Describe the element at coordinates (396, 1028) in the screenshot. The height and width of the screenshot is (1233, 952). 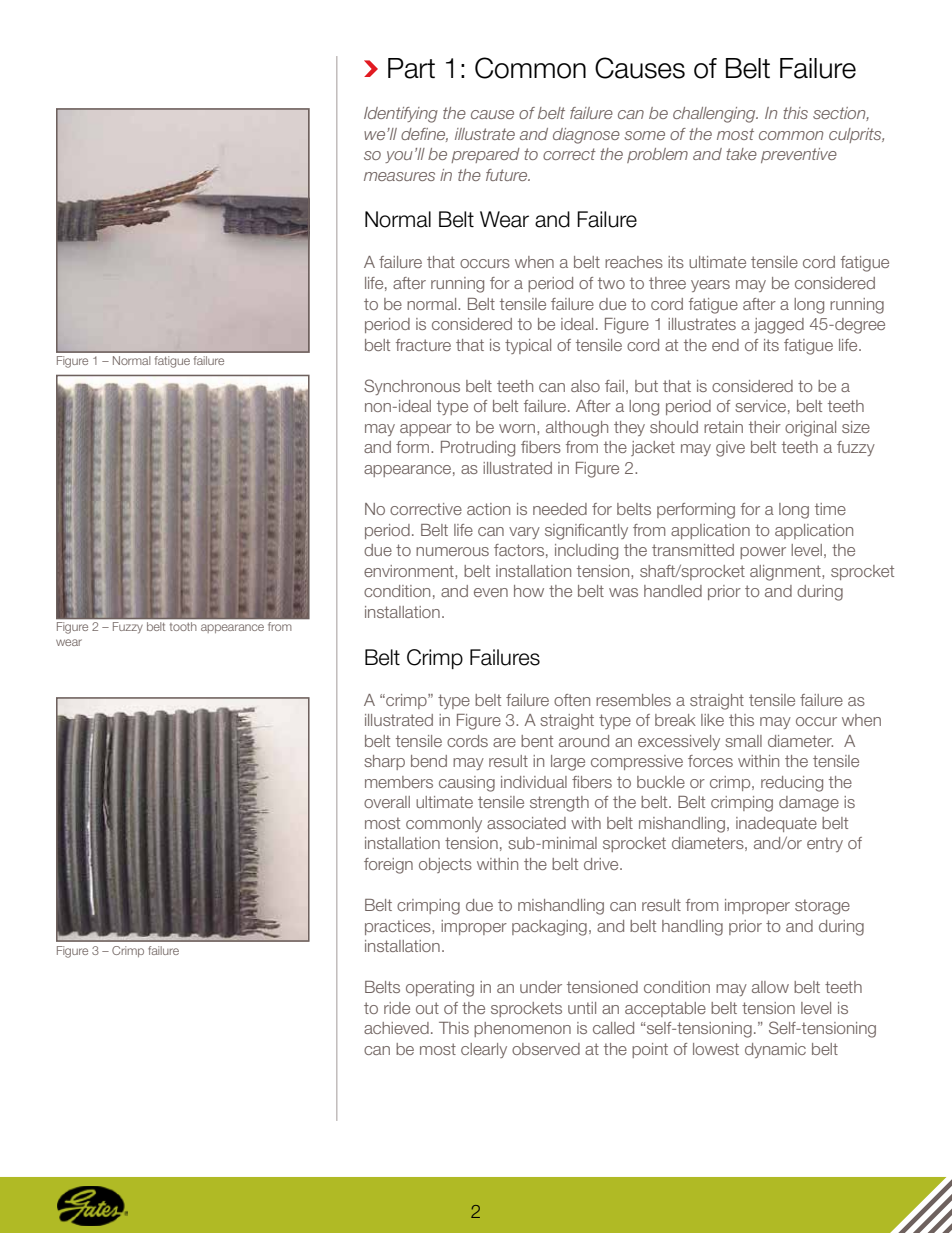
I see `achieved` at that location.
